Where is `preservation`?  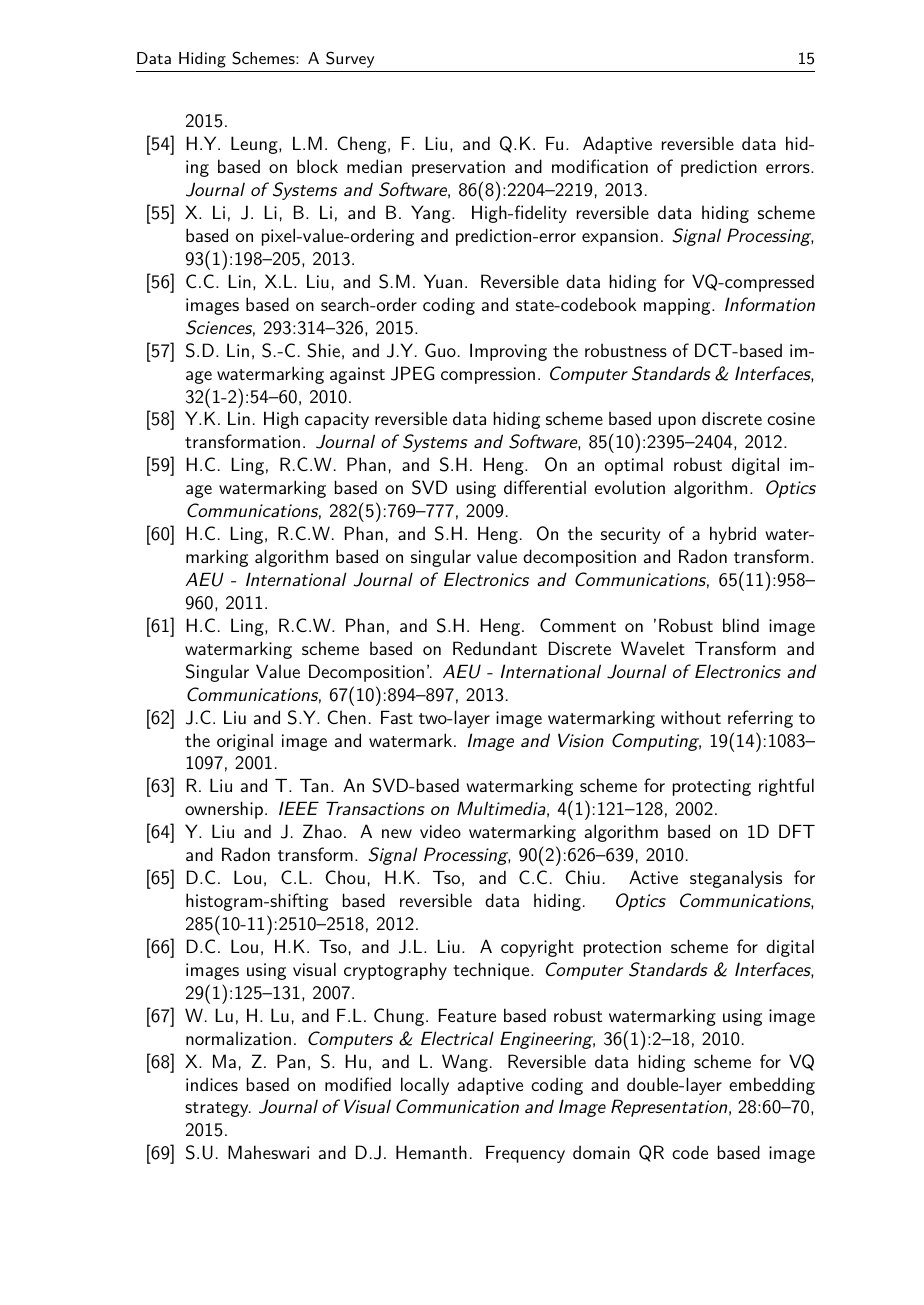
preservation is located at coordinates (458, 168).
